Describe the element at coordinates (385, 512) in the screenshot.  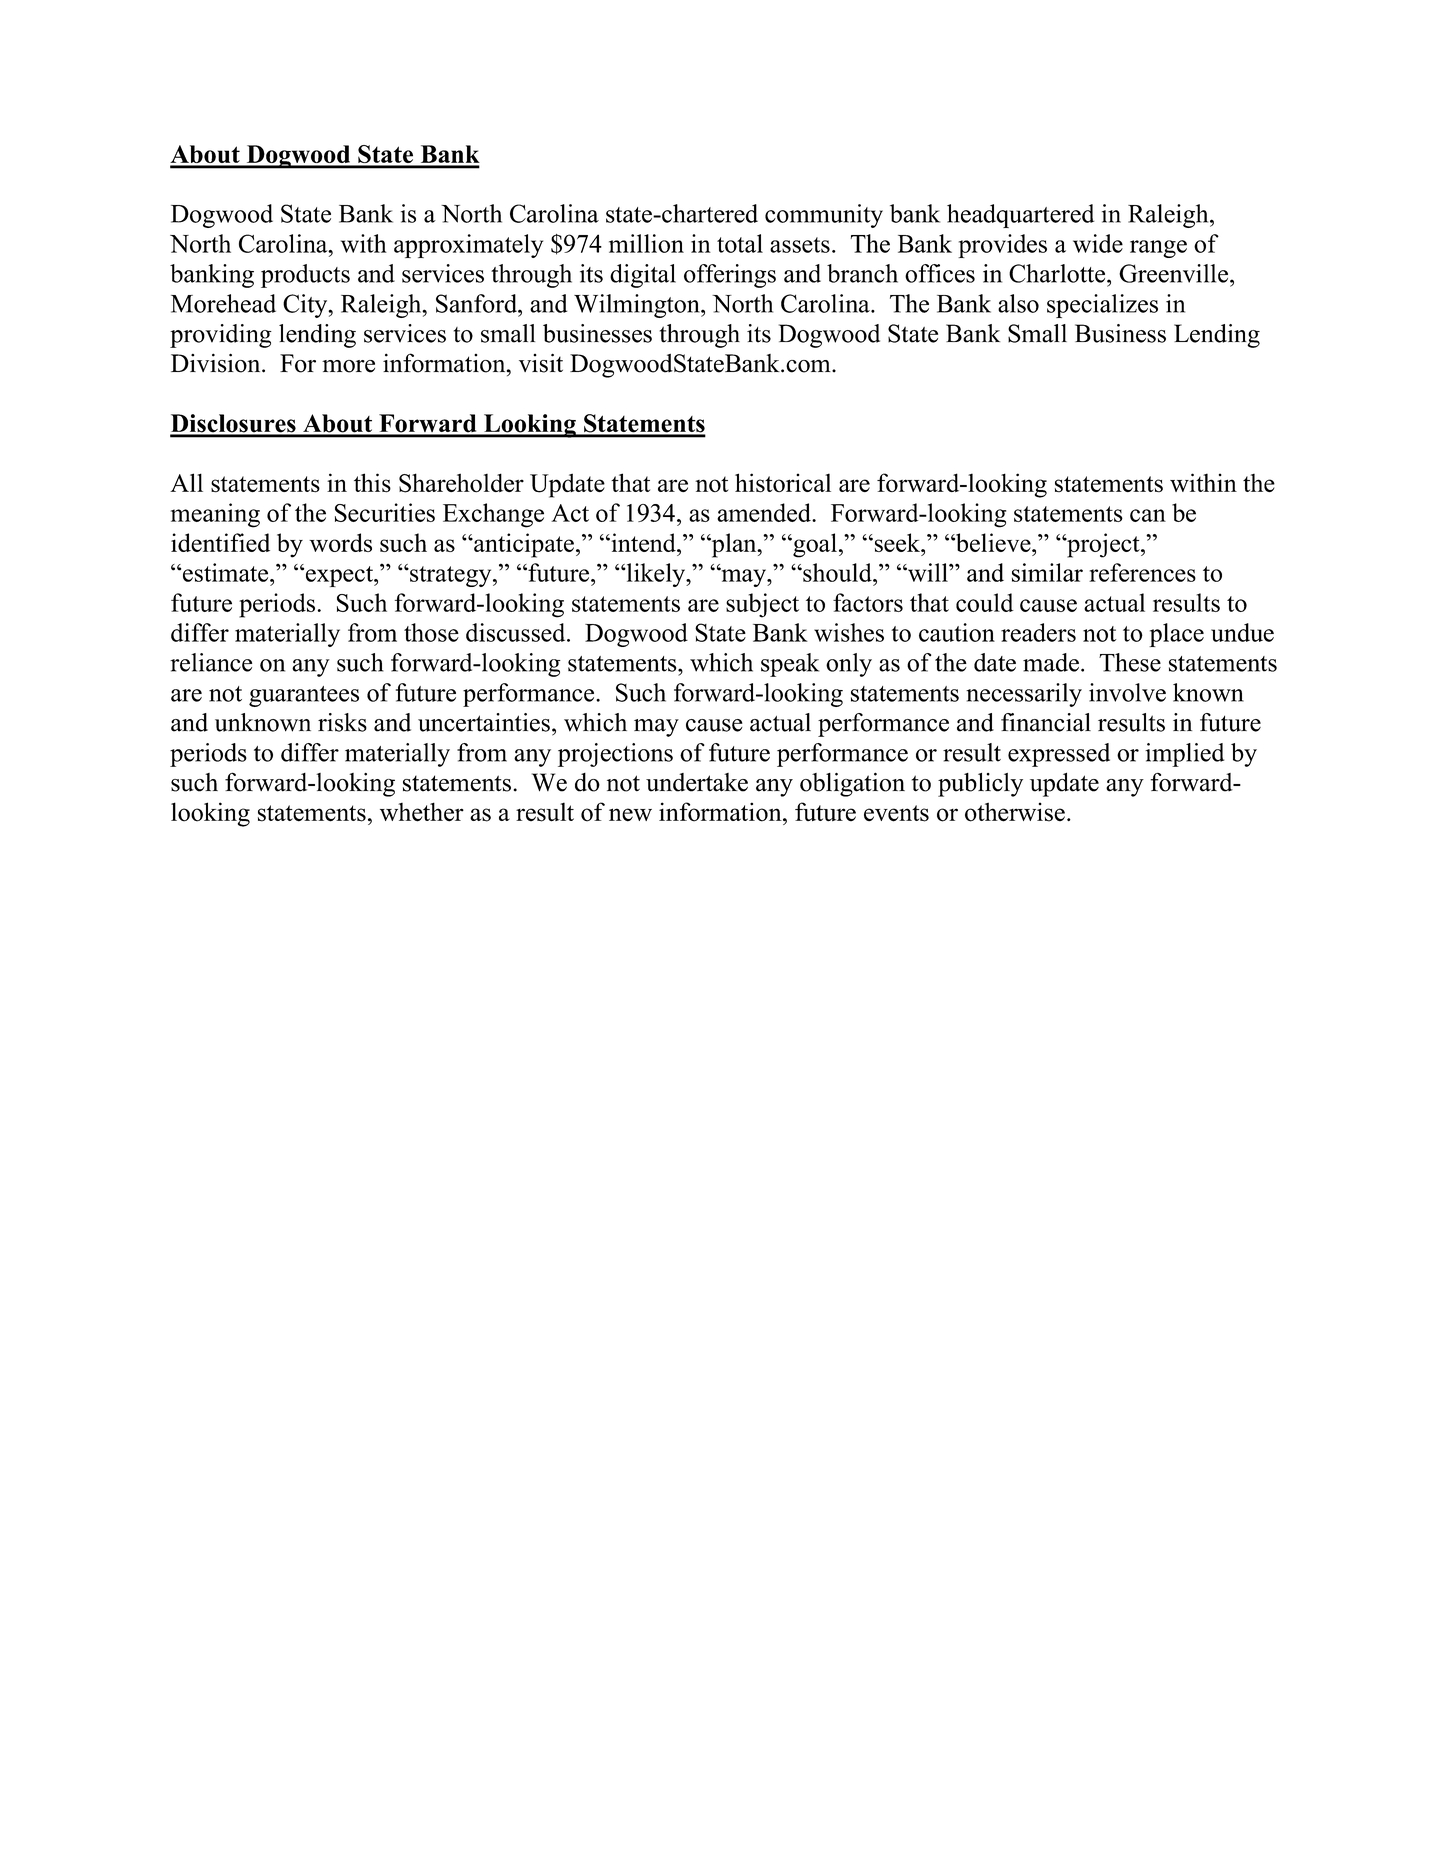
I see `Securities` at that location.
